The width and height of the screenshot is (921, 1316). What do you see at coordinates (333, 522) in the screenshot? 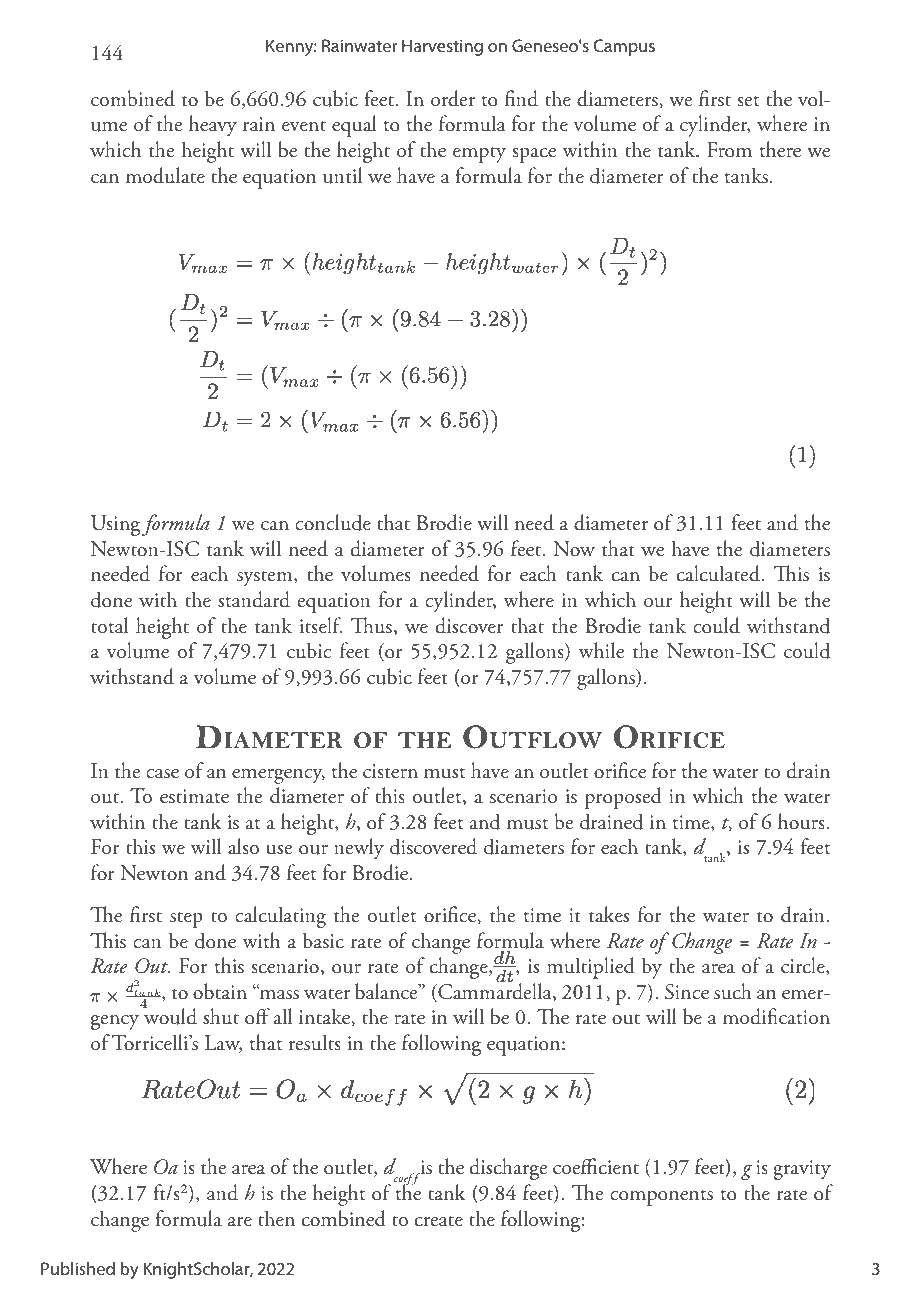
I see `conclude` at bounding box center [333, 522].
